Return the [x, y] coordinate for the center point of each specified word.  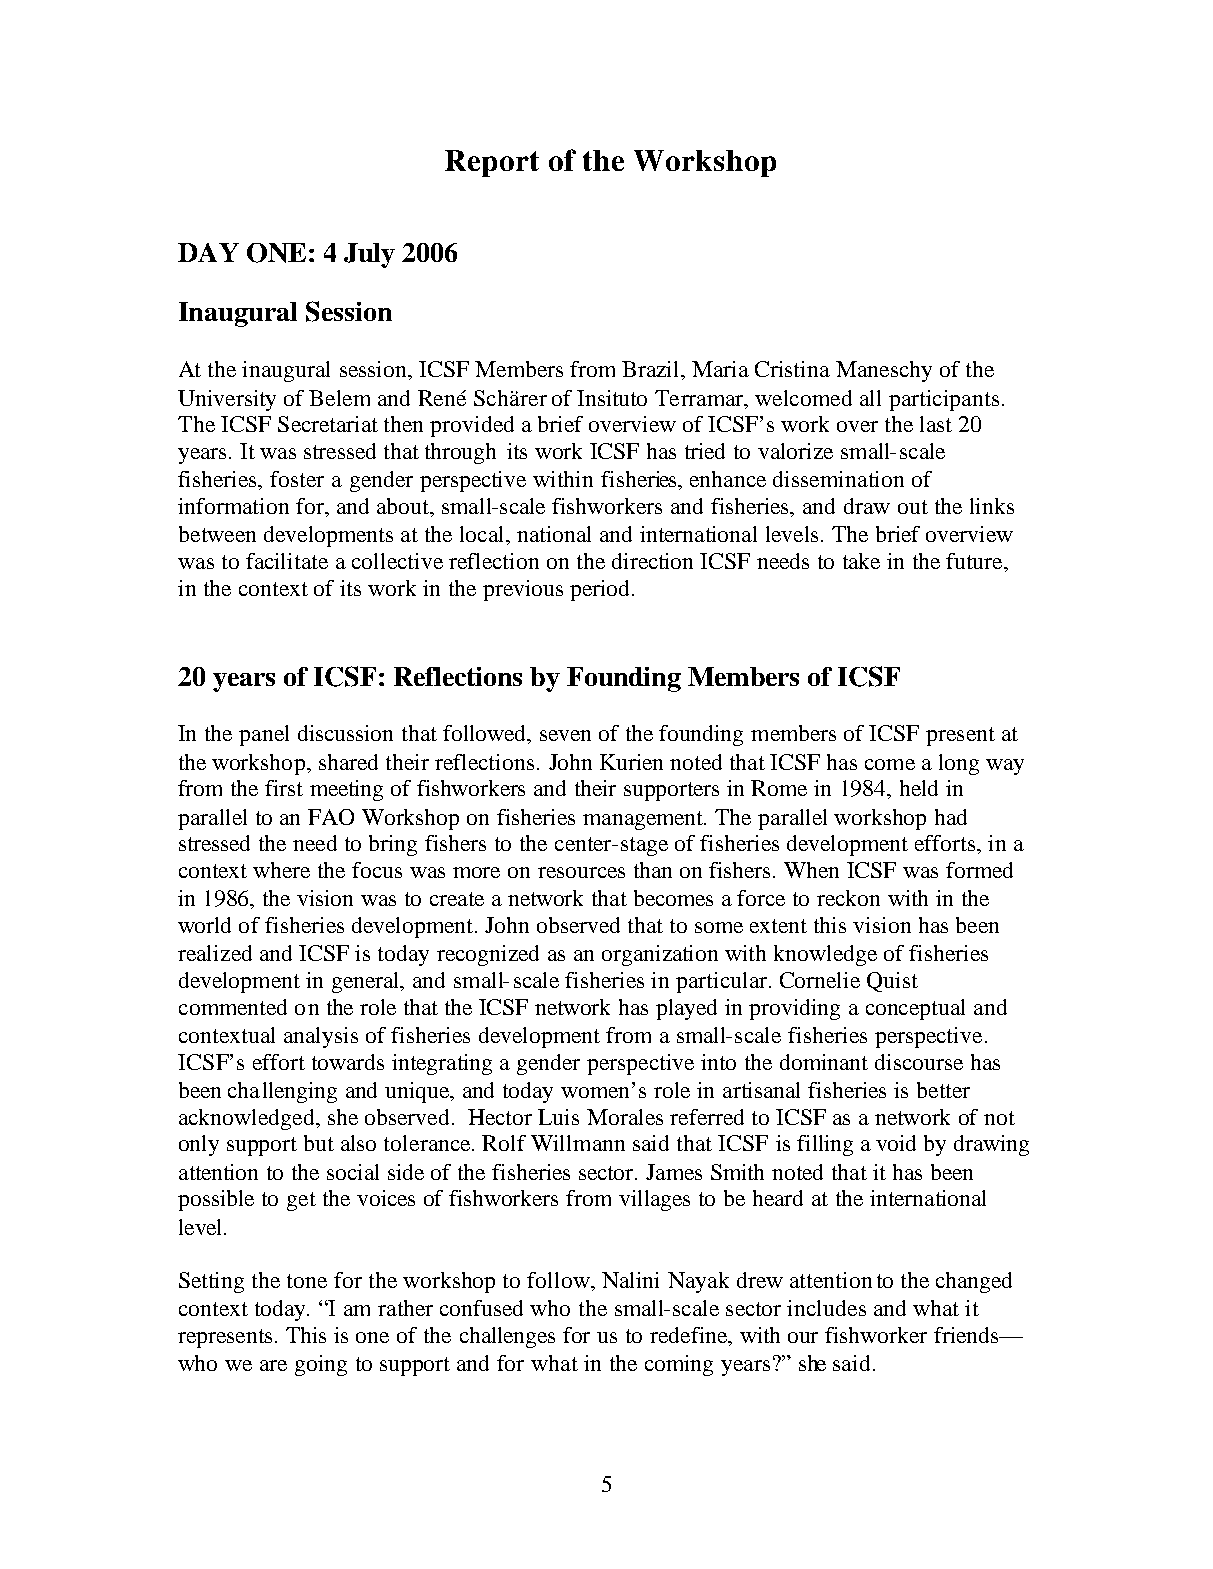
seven [565, 735]
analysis [321, 1037]
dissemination [838, 479]
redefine [689, 1335]
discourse [919, 1062]
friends [967, 1335]
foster [297, 479]
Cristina [792, 369]
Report [492, 163]
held [919, 788]
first [284, 788]
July [369, 255]
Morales [625, 1117]
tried [705, 451]
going [321, 1365]
